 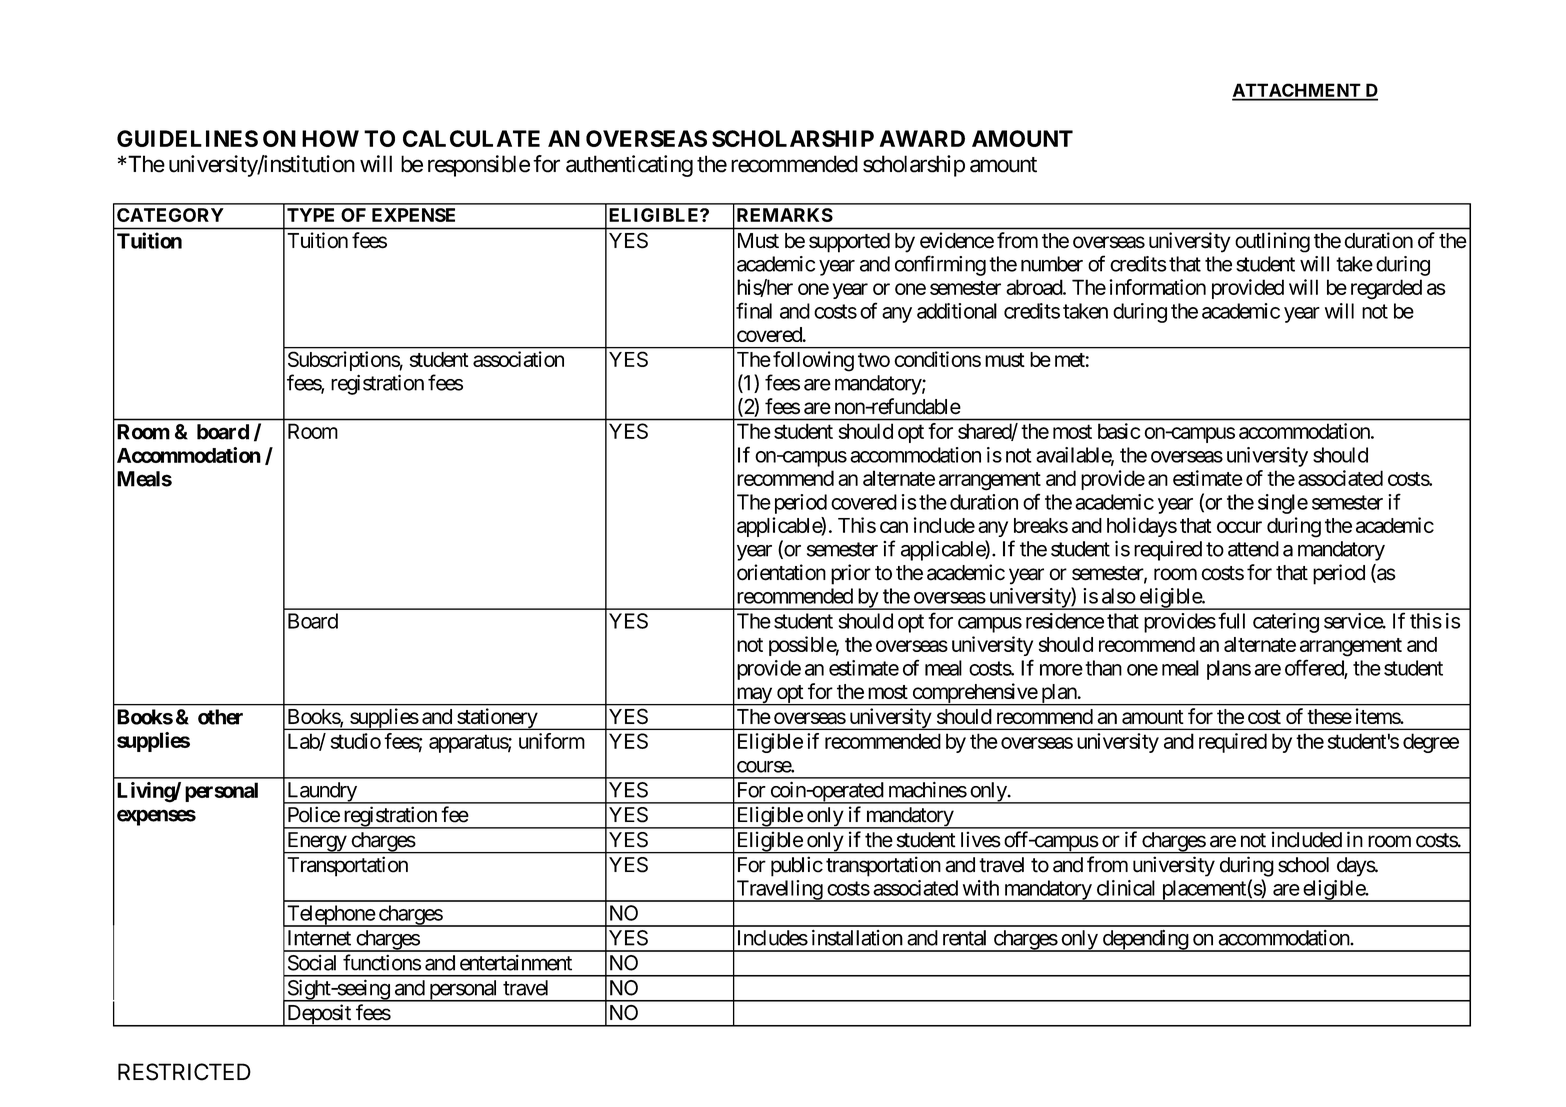 What do you see at coordinates (316, 843) in the document?
I see `Energy` at bounding box center [316, 843].
